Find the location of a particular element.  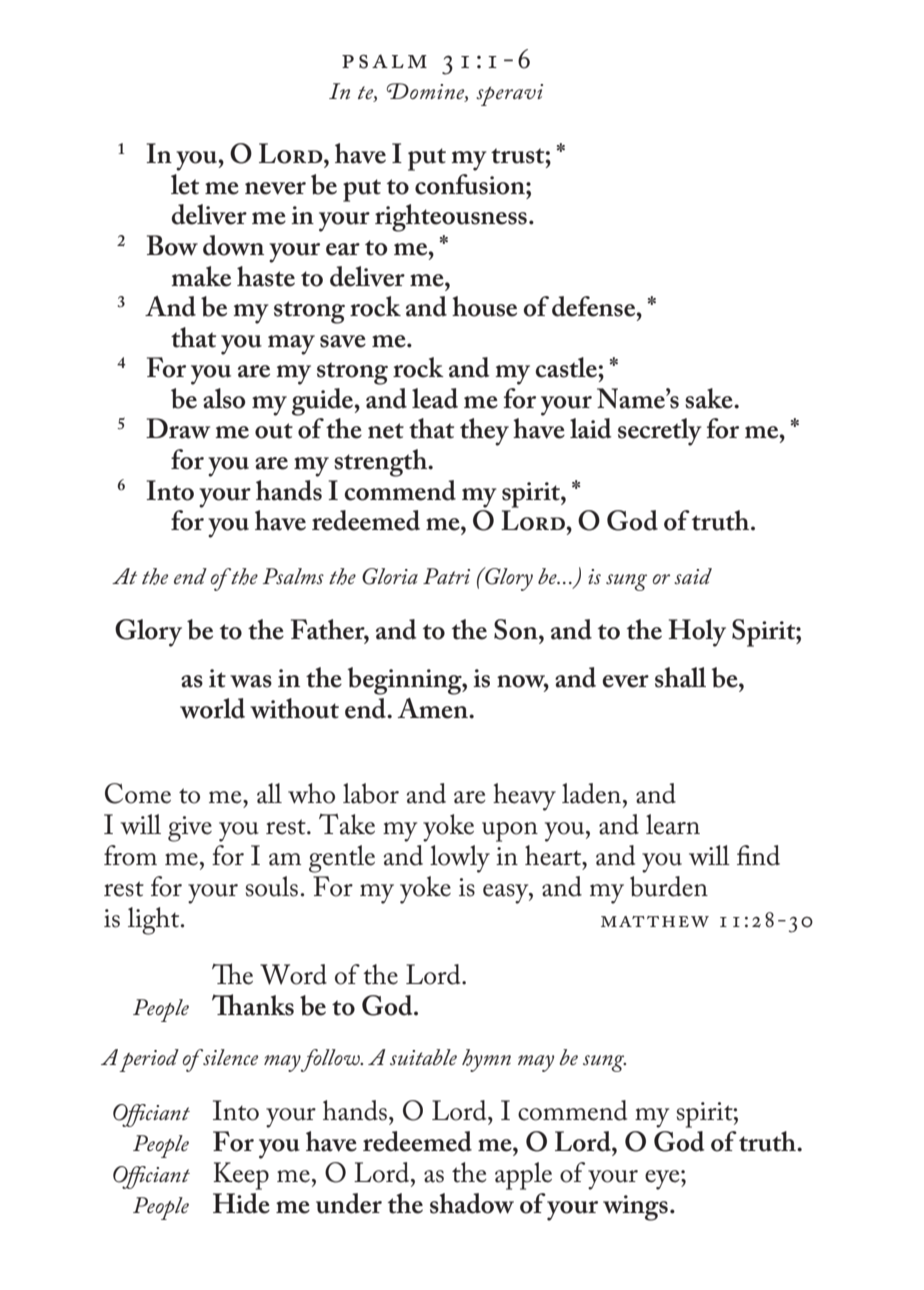

righteousness is located at coordinates (451, 218).
